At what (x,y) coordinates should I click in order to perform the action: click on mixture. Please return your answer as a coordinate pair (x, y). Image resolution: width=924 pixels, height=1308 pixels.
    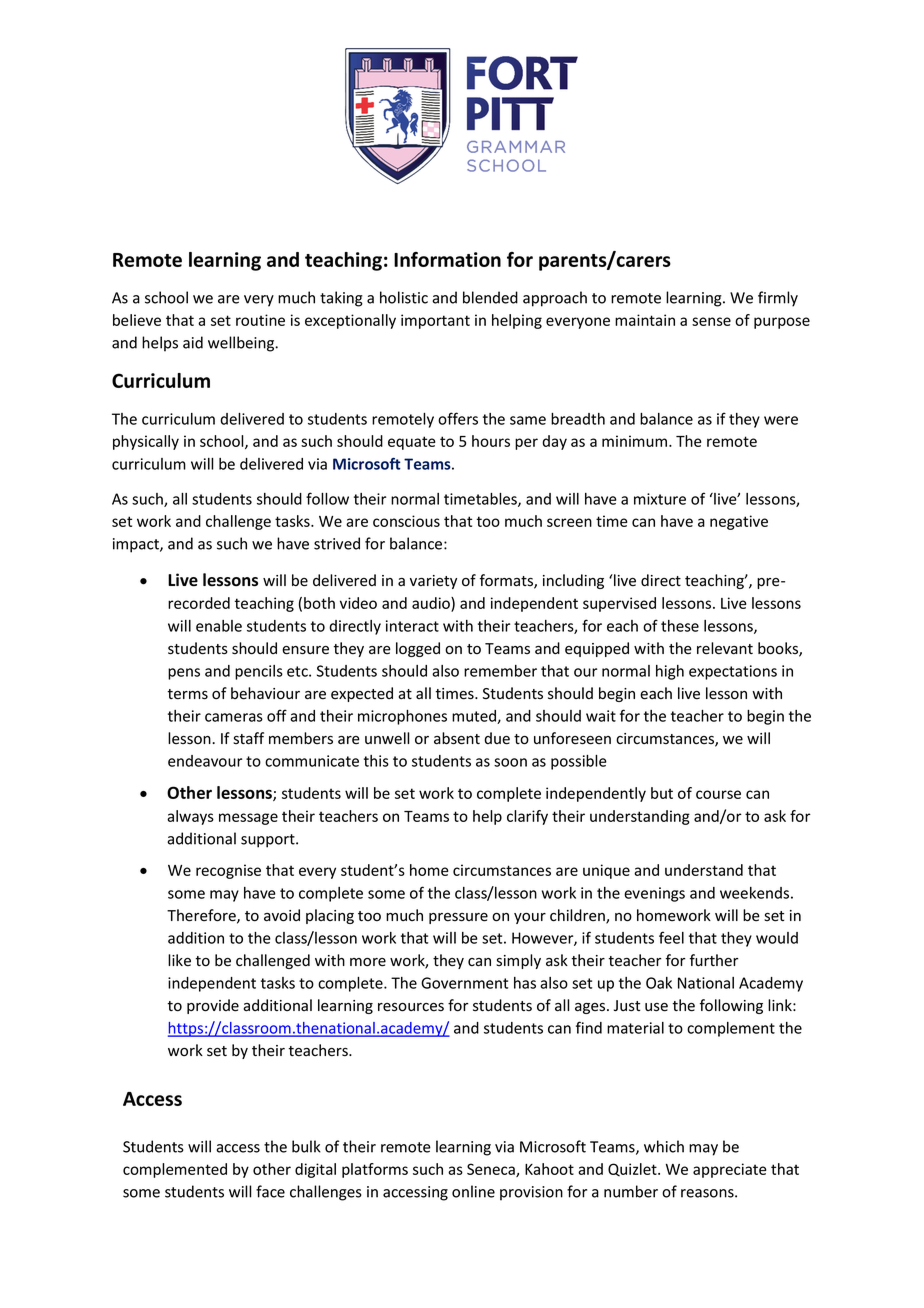
    Looking at the image, I should click on (660, 499).
